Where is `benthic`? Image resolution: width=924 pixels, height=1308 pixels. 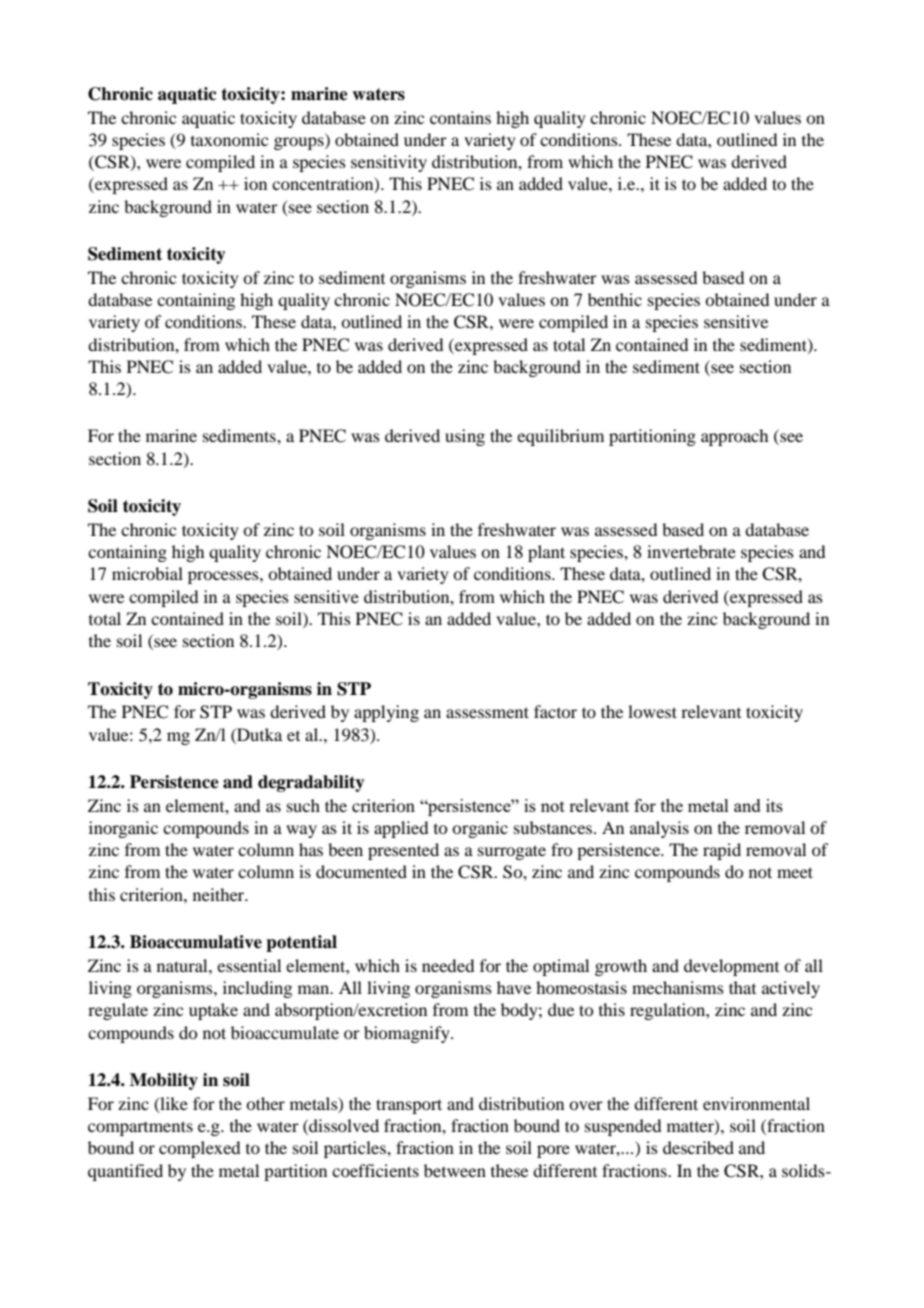
benthic is located at coordinates (615, 299).
